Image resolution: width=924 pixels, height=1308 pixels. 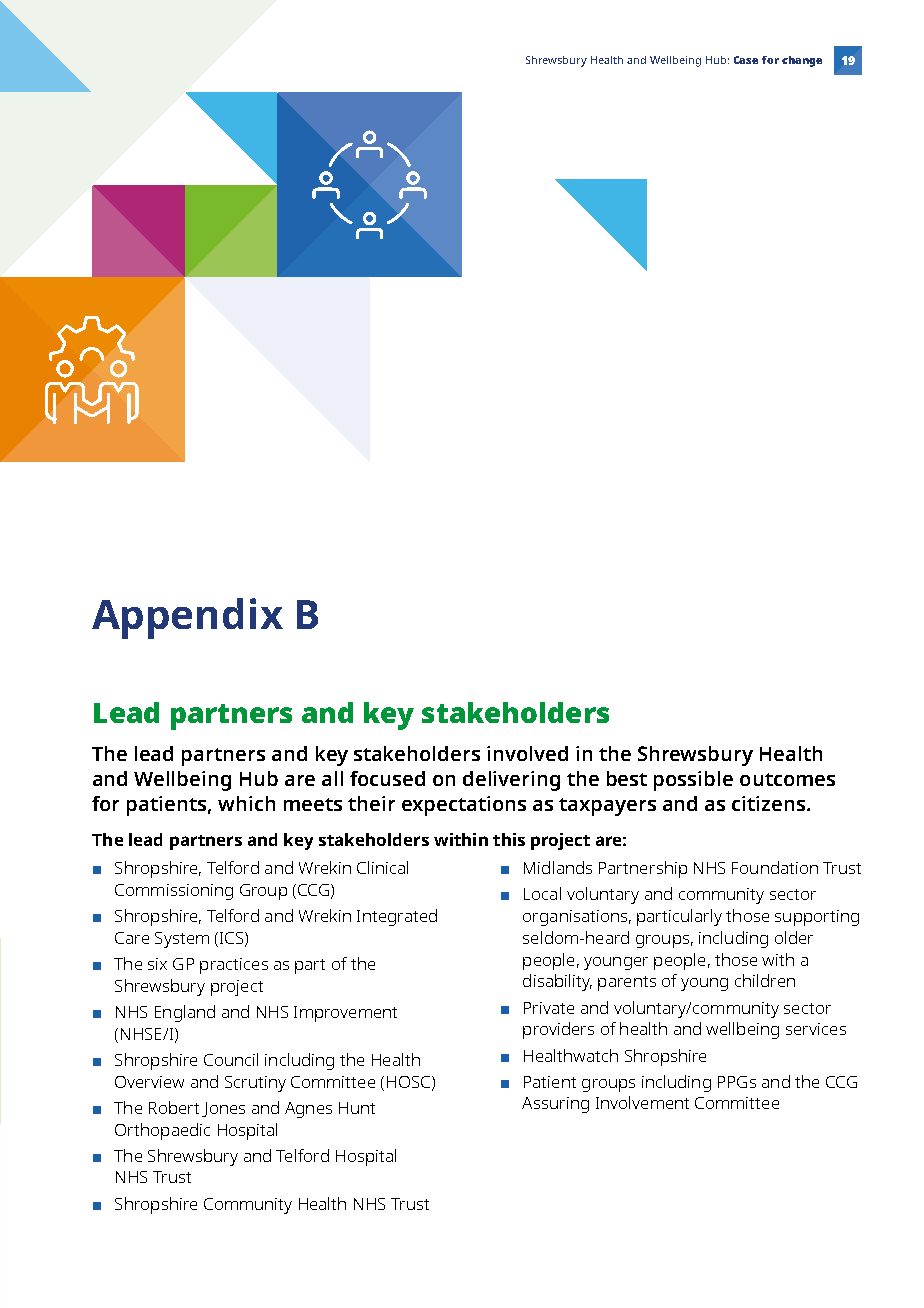 I want to click on possible, so click(x=693, y=781).
